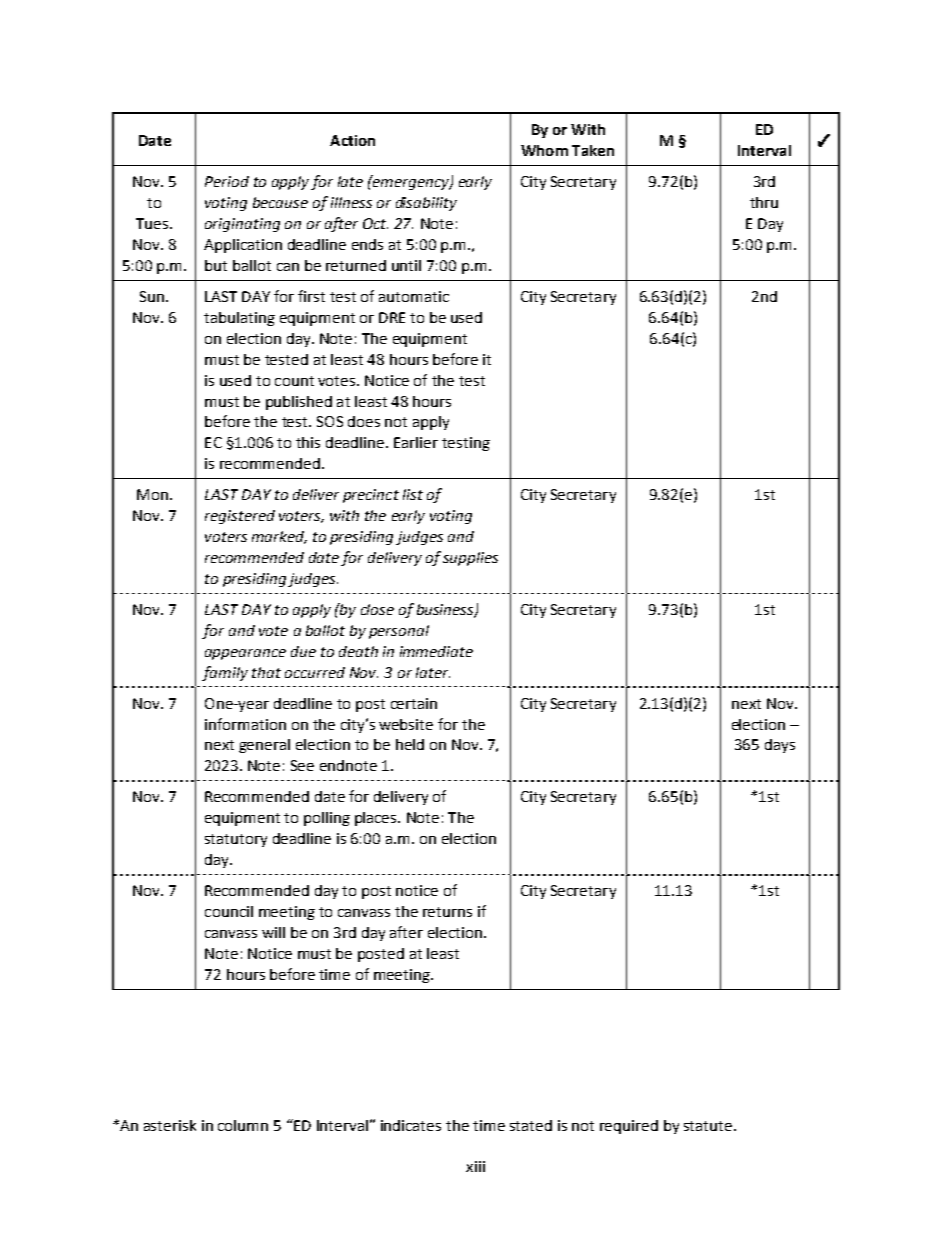 The width and height of the screenshot is (952, 1233). I want to click on thru, so click(764, 202).
